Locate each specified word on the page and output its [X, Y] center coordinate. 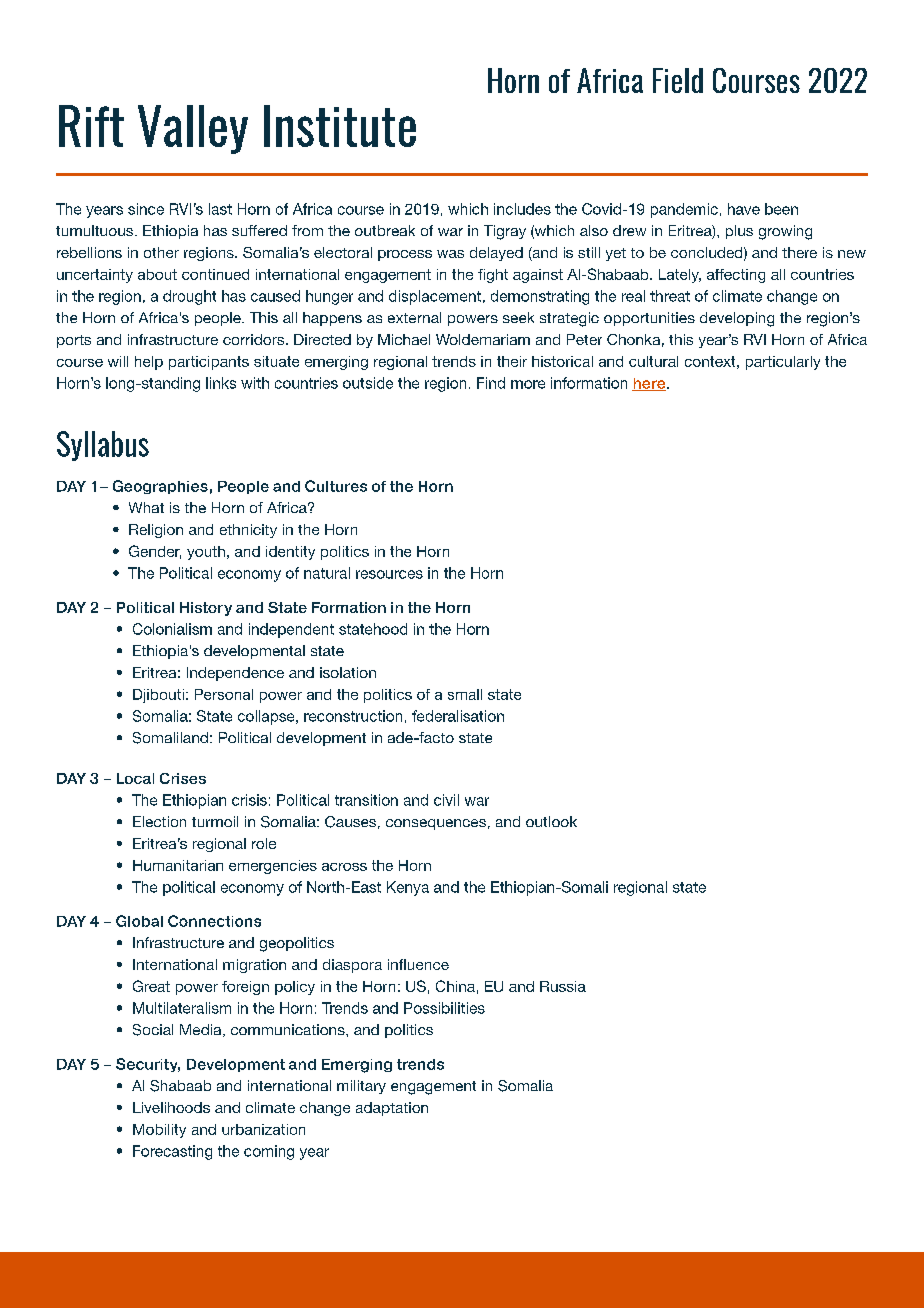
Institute [340, 126]
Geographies [160, 487]
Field [678, 80]
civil [446, 800]
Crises [183, 778]
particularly [783, 363]
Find [491, 383]
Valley [193, 129]
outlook [551, 821]
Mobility [159, 1131]
